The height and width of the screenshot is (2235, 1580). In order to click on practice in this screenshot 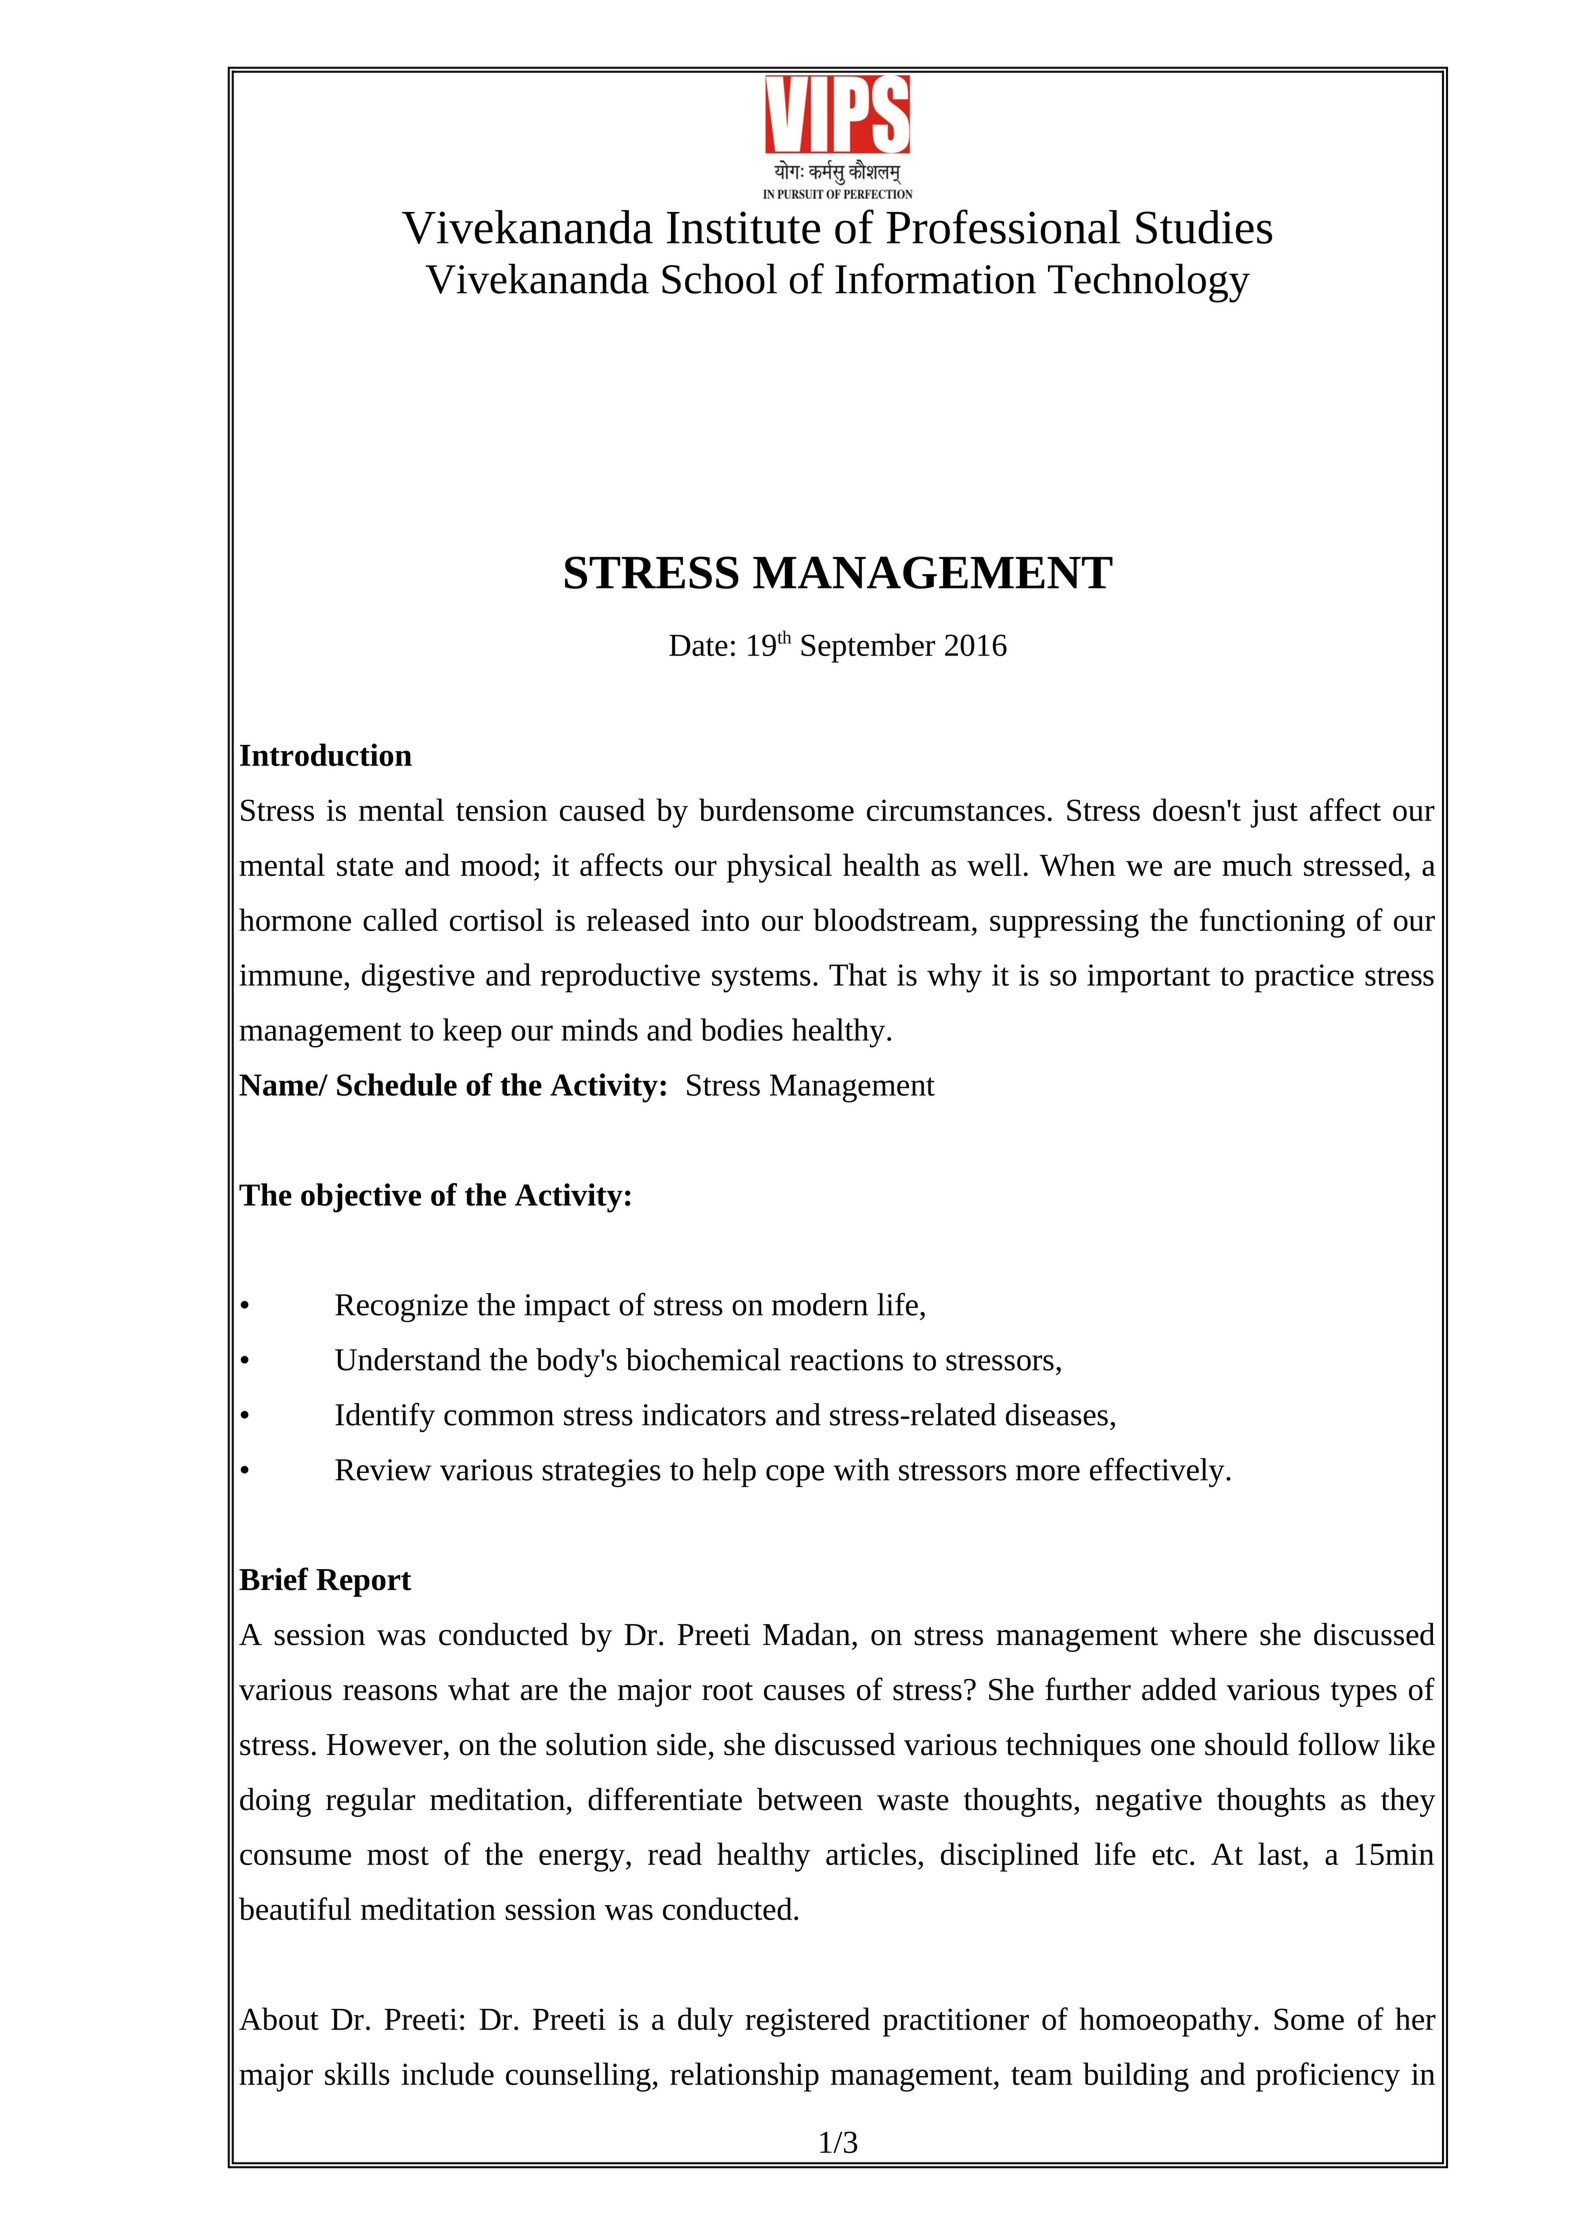, I will do `click(1304, 978)`.
